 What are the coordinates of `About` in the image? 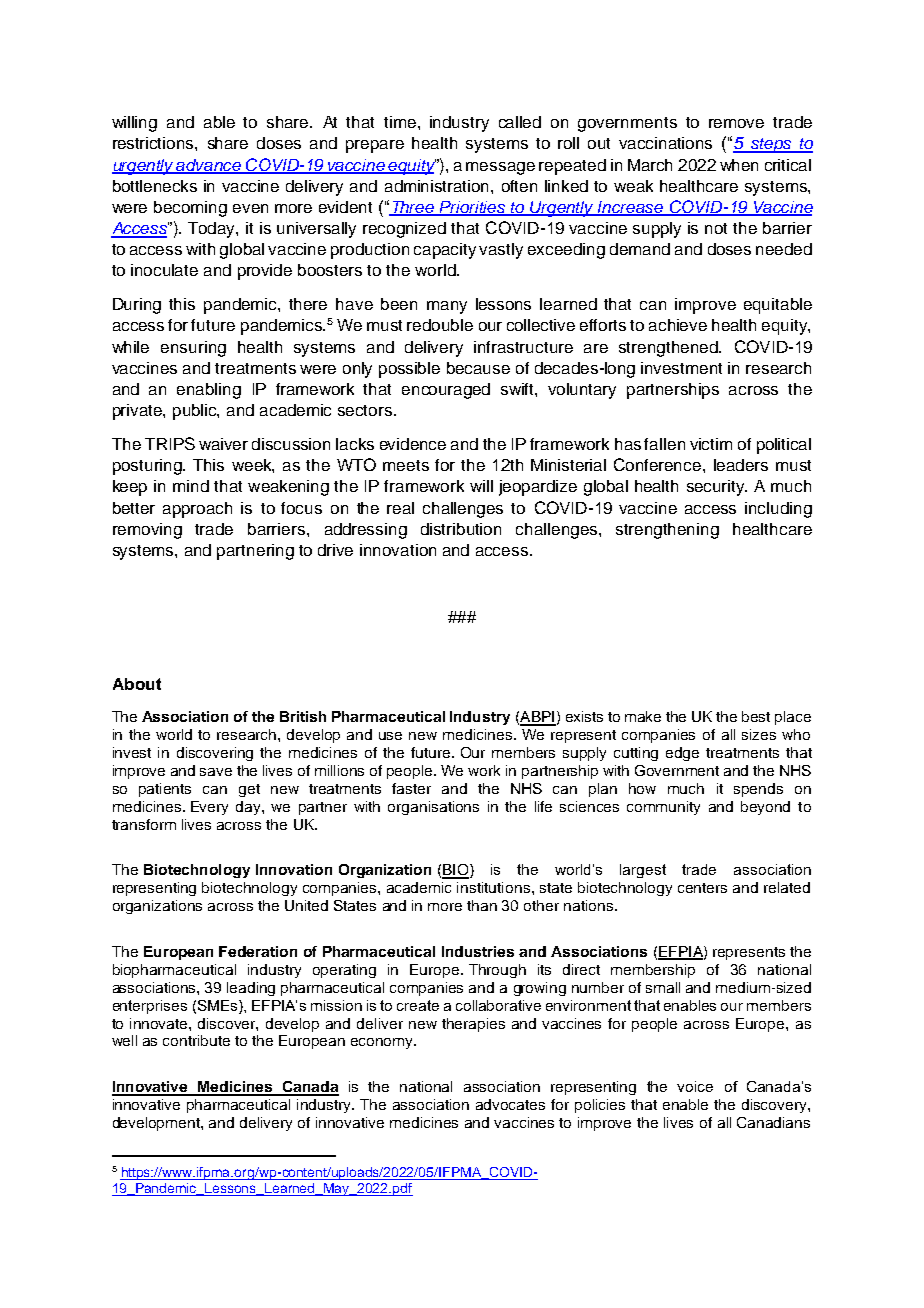 It's located at (137, 684).
